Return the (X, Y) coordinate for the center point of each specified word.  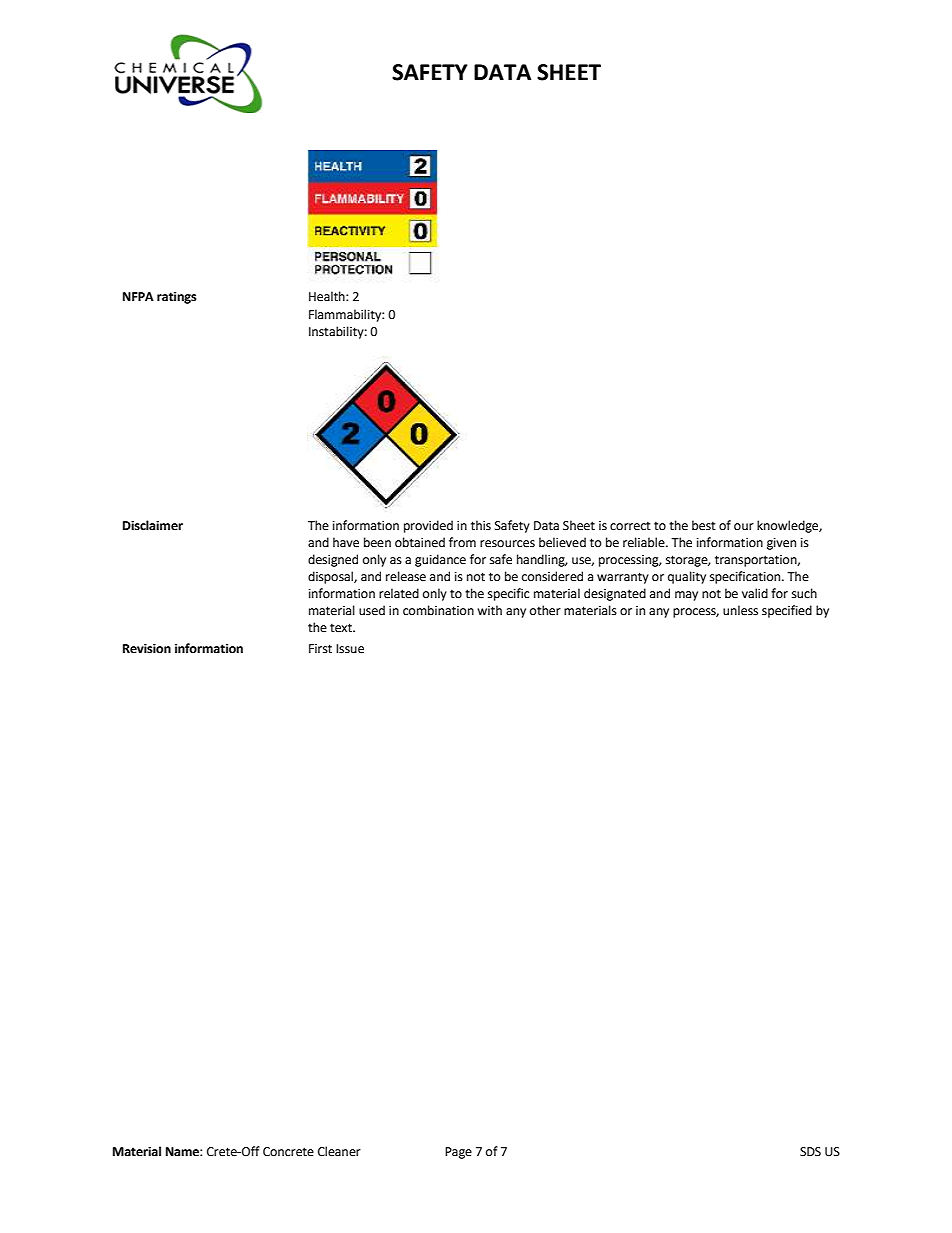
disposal (331, 577)
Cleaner (339, 1151)
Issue (350, 649)
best (704, 525)
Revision (147, 649)
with (489, 610)
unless (740, 610)
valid (755, 593)
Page (458, 1153)
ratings (177, 298)
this (481, 525)
